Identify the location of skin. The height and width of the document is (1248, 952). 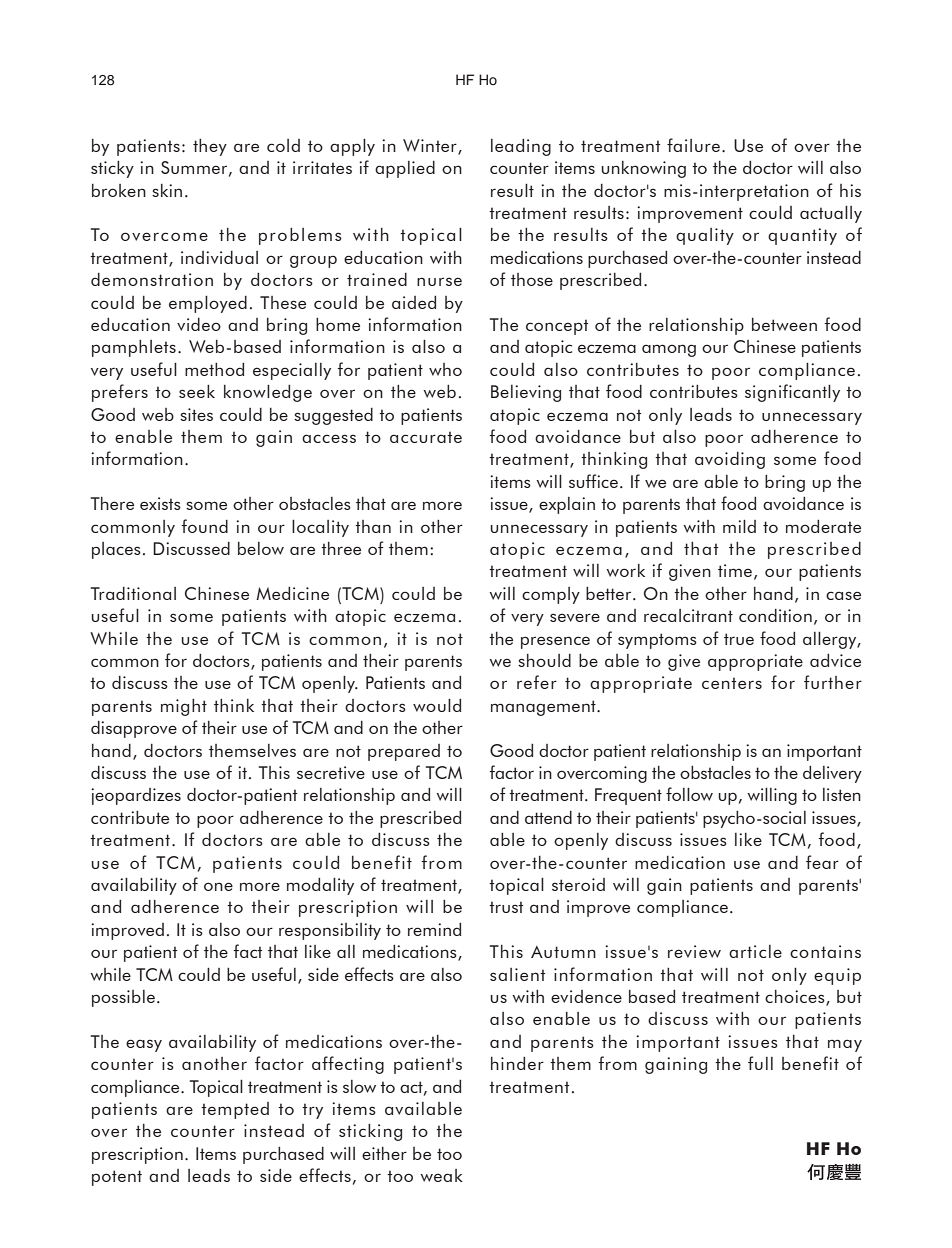
(167, 190).
